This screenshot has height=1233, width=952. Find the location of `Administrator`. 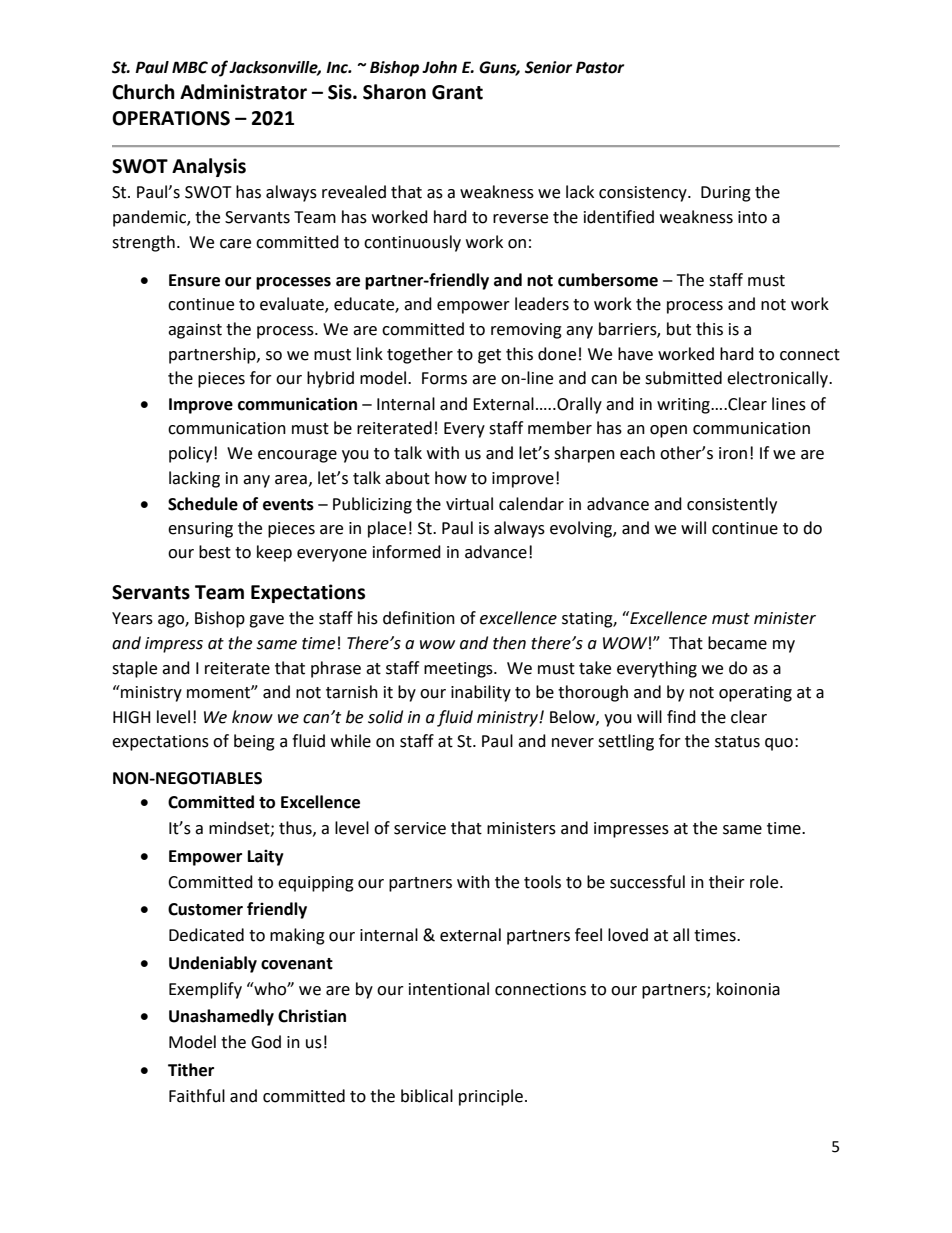

Administrator is located at coordinates (243, 92).
